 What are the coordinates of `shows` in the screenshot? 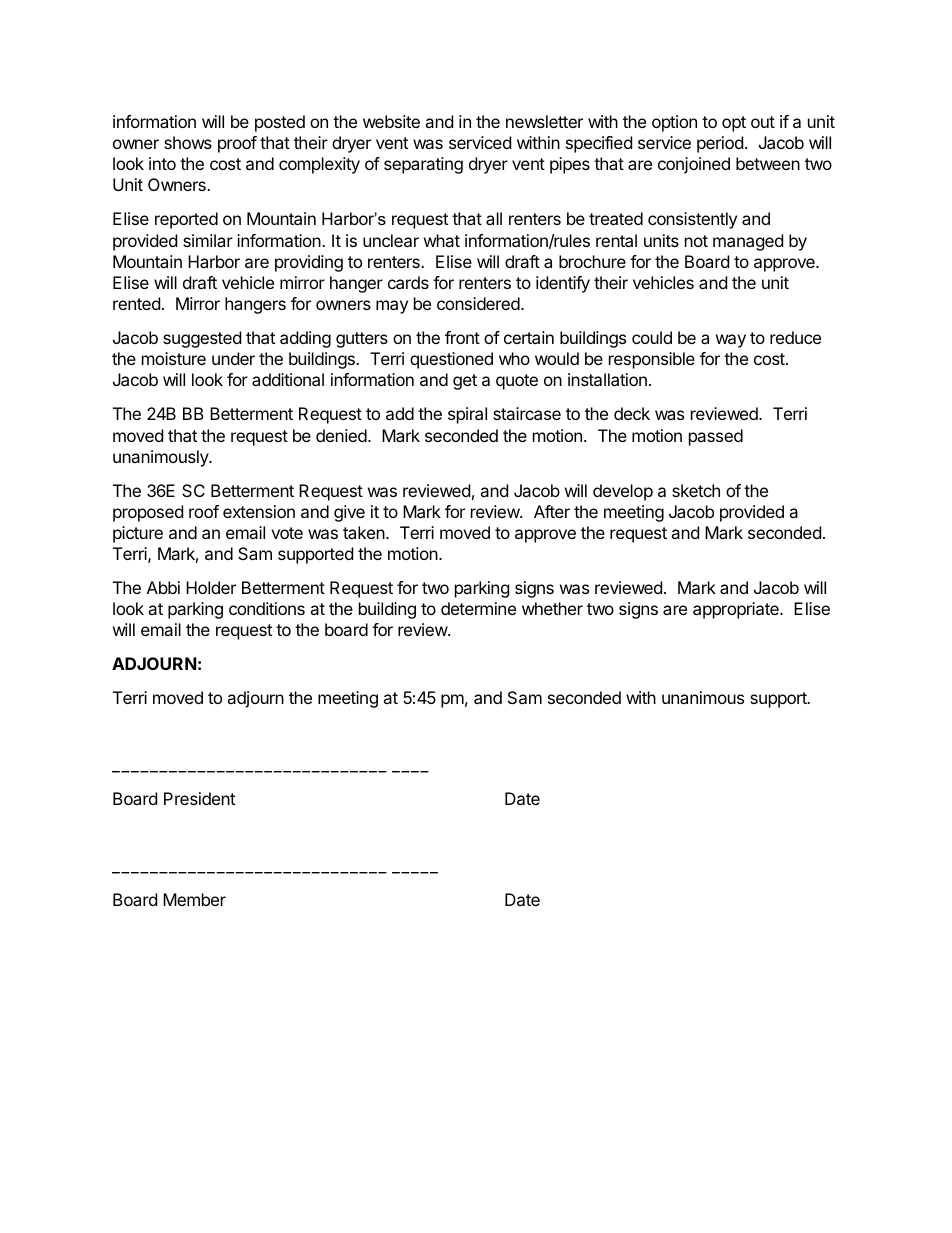 It's located at (188, 142).
